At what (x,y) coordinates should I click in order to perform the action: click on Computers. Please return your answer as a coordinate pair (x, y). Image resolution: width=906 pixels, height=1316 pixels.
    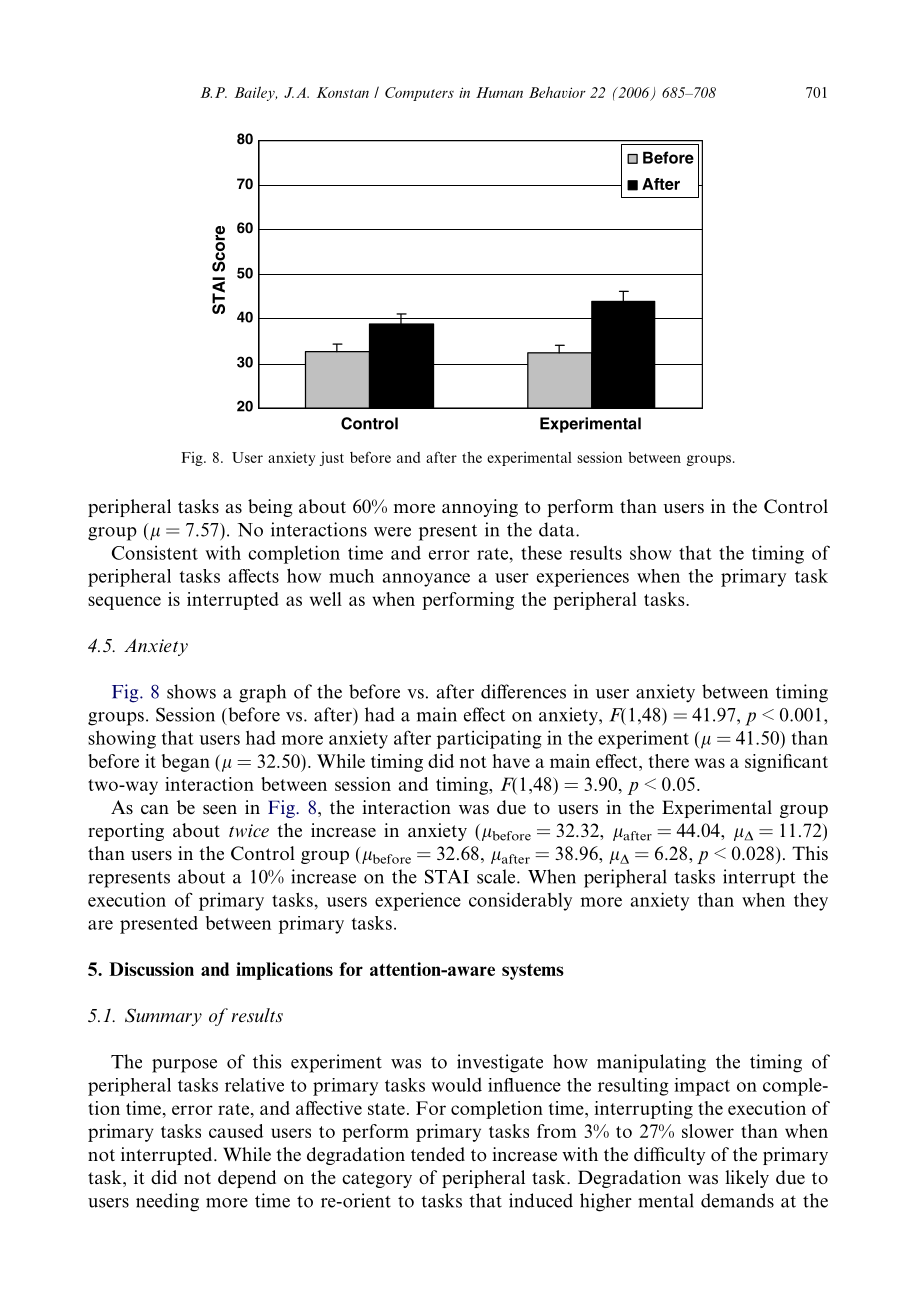
    Looking at the image, I should click on (419, 94).
